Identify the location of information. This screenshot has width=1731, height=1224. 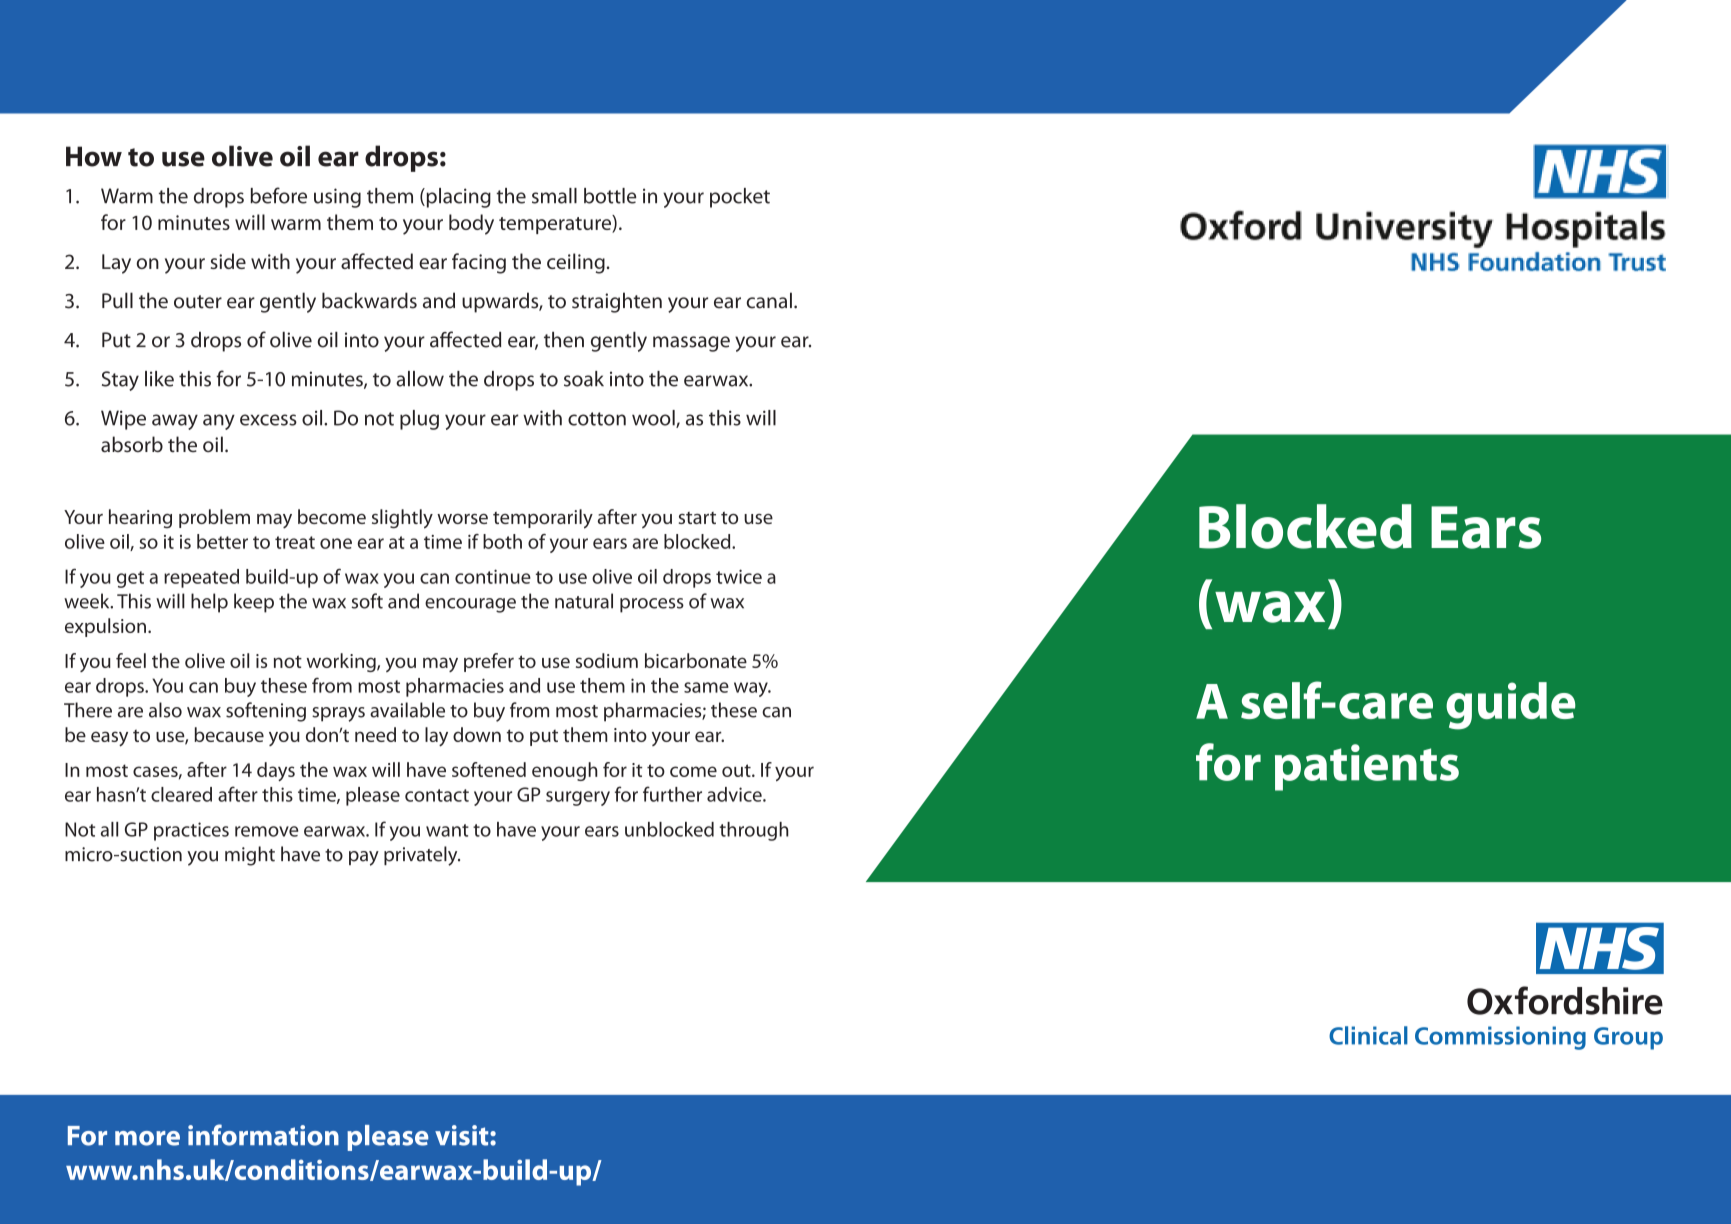
(263, 1135).
